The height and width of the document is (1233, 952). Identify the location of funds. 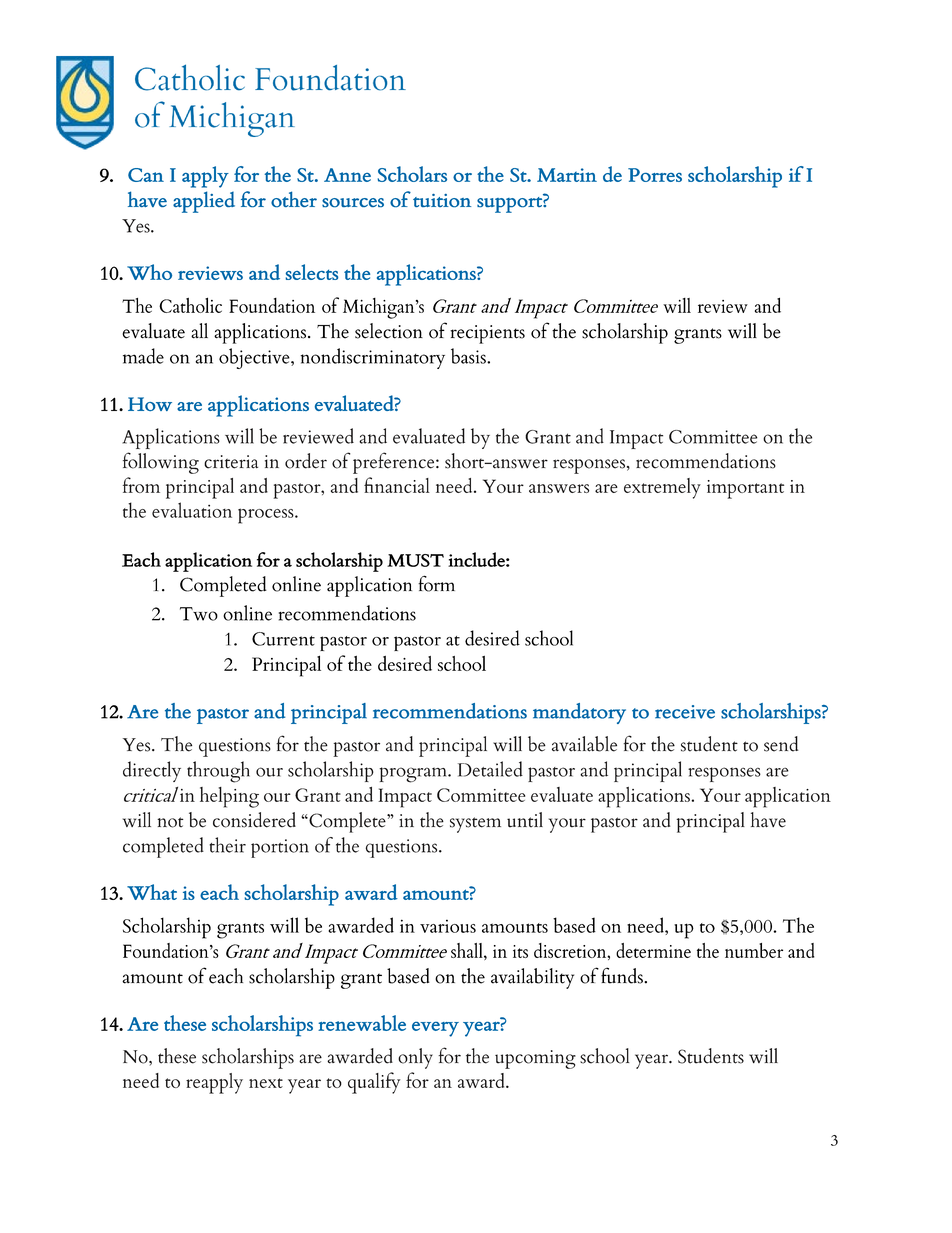
(623, 975).
